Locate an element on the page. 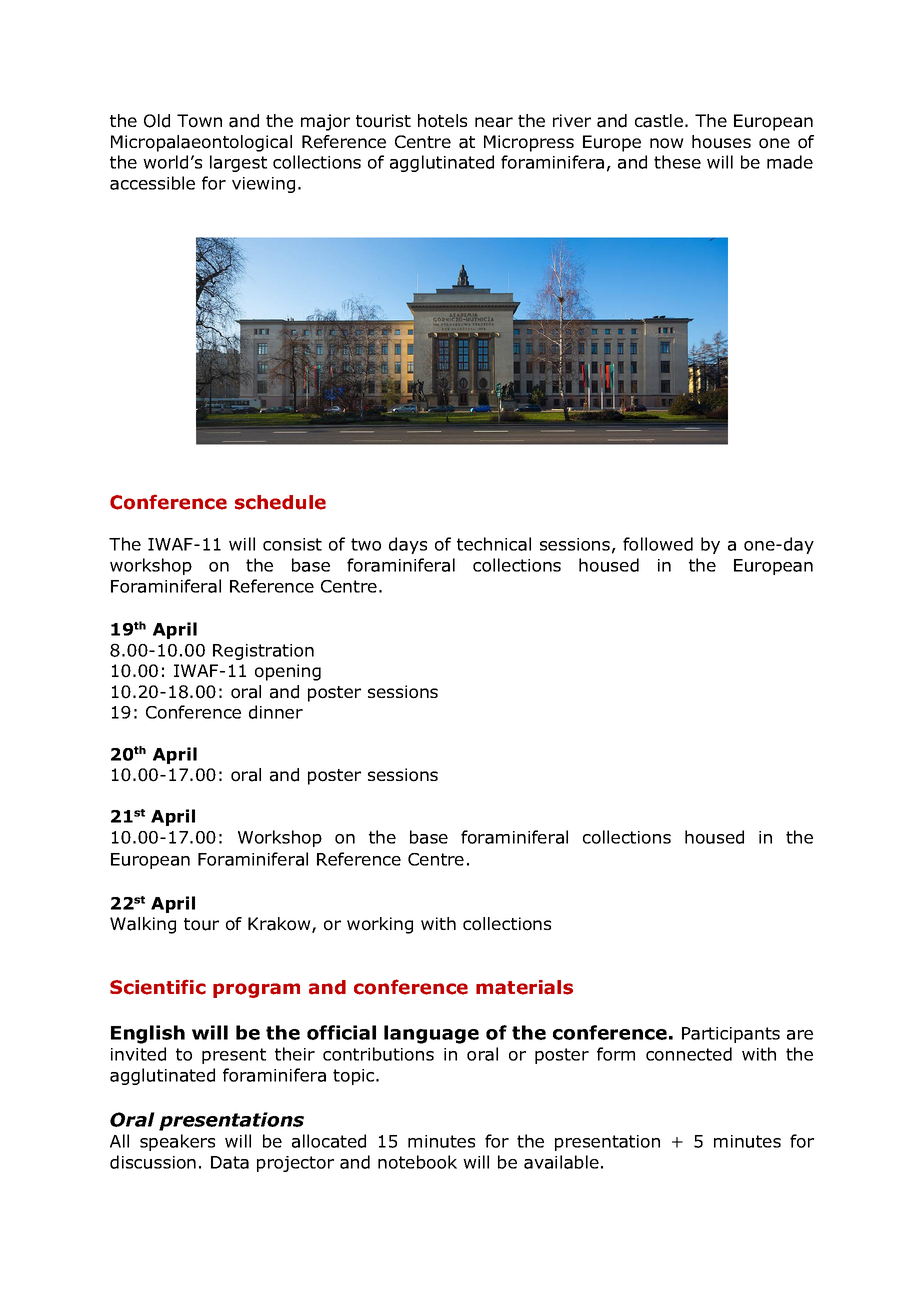 The width and height of the image is (924, 1308). working is located at coordinates (380, 925).
